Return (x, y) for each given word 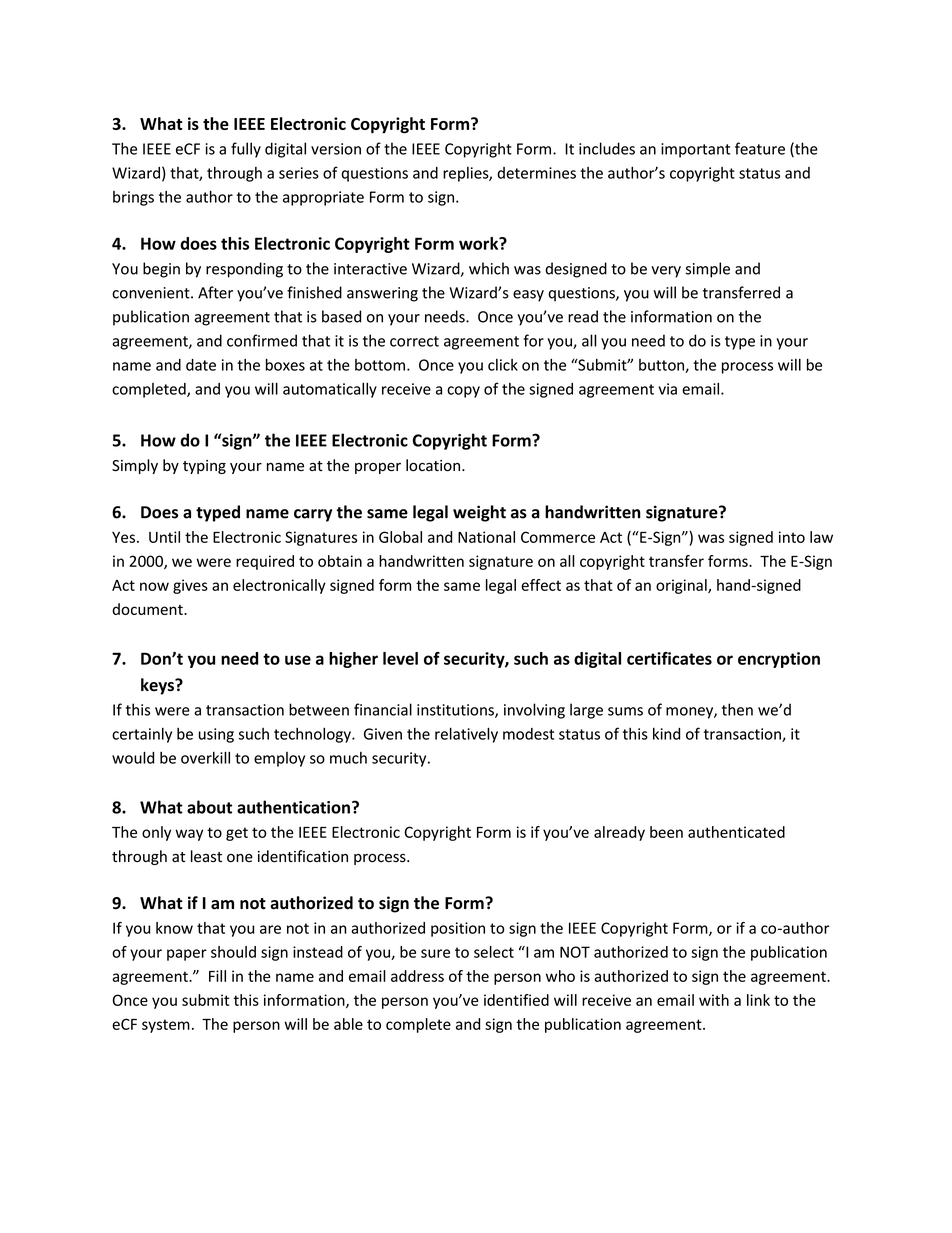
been (666, 832)
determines (536, 173)
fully (246, 150)
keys (158, 686)
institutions (456, 711)
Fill (217, 976)
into (792, 537)
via (668, 389)
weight (479, 513)
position (458, 929)
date (201, 365)
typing (204, 467)
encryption (779, 660)
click (503, 365)
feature (760, 148)
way (189, 835)
